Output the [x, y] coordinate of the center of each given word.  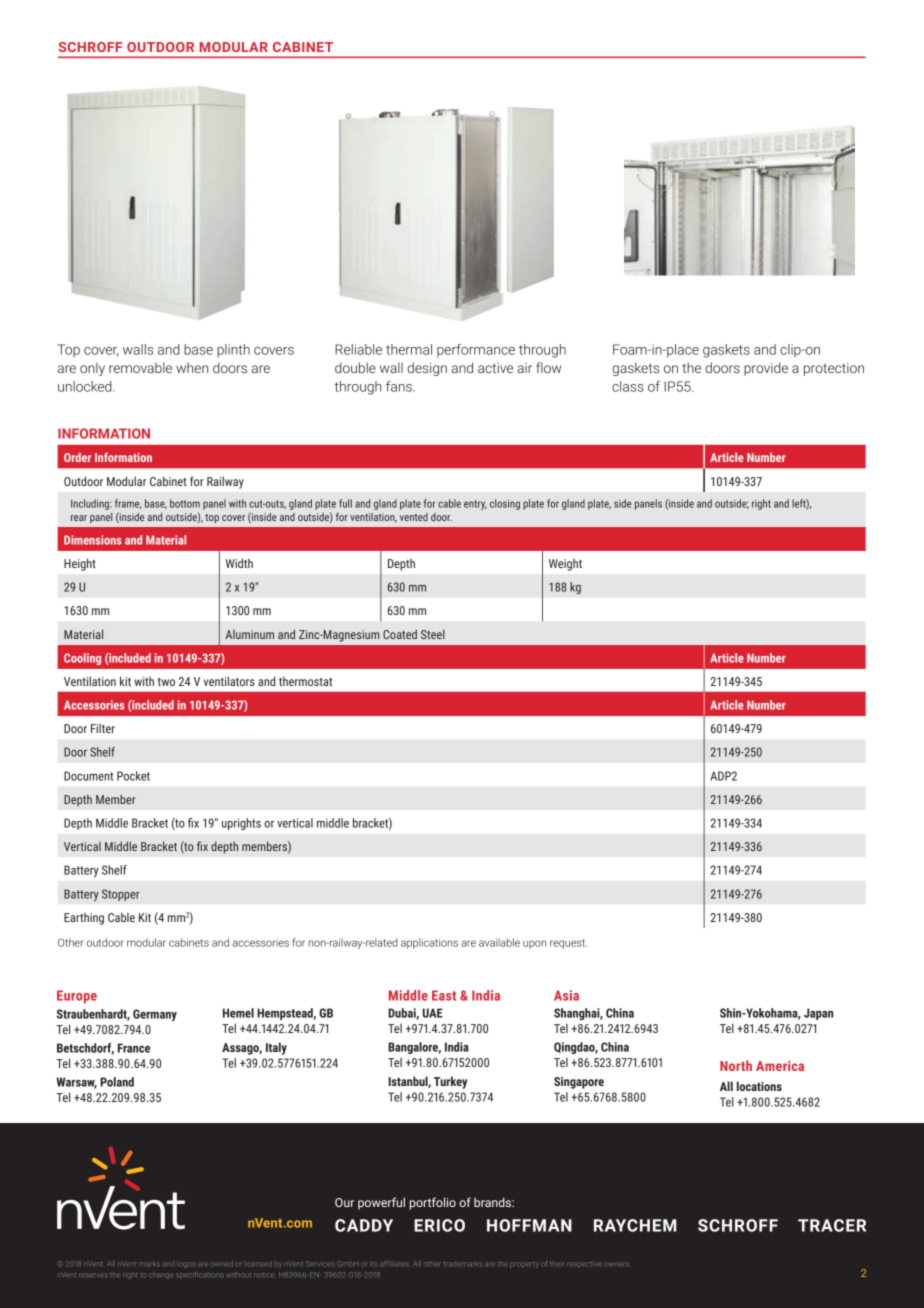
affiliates [394, 1264]
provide [766, 369]
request [568, 944]
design [427, 369]
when [192, 367]
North [736, 1065]
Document [88, 776]
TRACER [832, 1225]
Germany [155, 1015]
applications [429, 943]
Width [239, 563]
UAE [433, 1013]
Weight [565, 565]
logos [186, 1264]
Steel [433, 634]
